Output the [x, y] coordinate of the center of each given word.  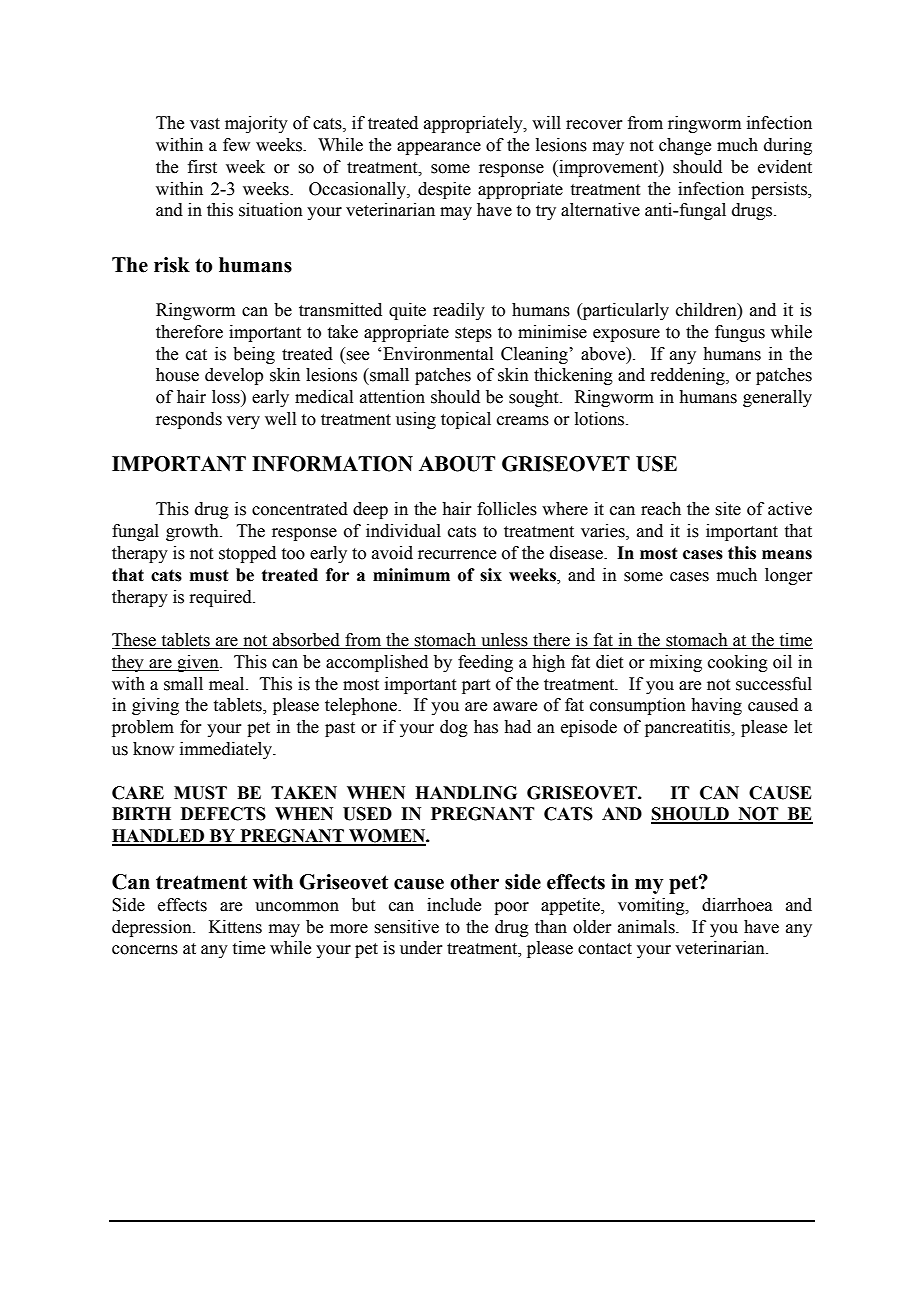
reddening [688, 376]
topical [466, 420]
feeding [485, 663]
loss [227, 397]
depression [153, 928]
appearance [439, 148]
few [236, 145]
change [685, 146]
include [454, 905]
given [198, 663]
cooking [738, 663]
